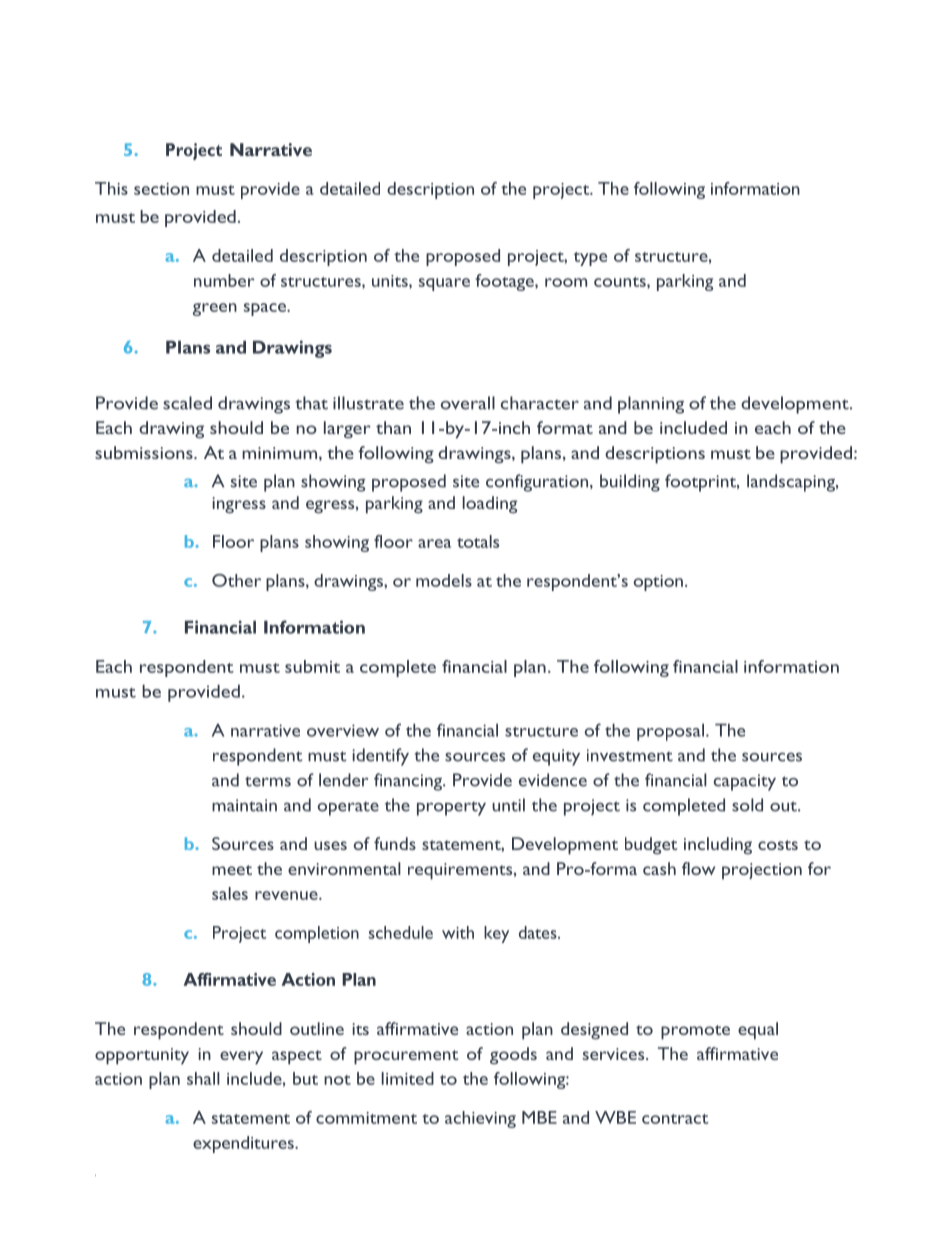 The width and height of the document is (952, 1233). I want to click on submissions, so click(145, 452).
